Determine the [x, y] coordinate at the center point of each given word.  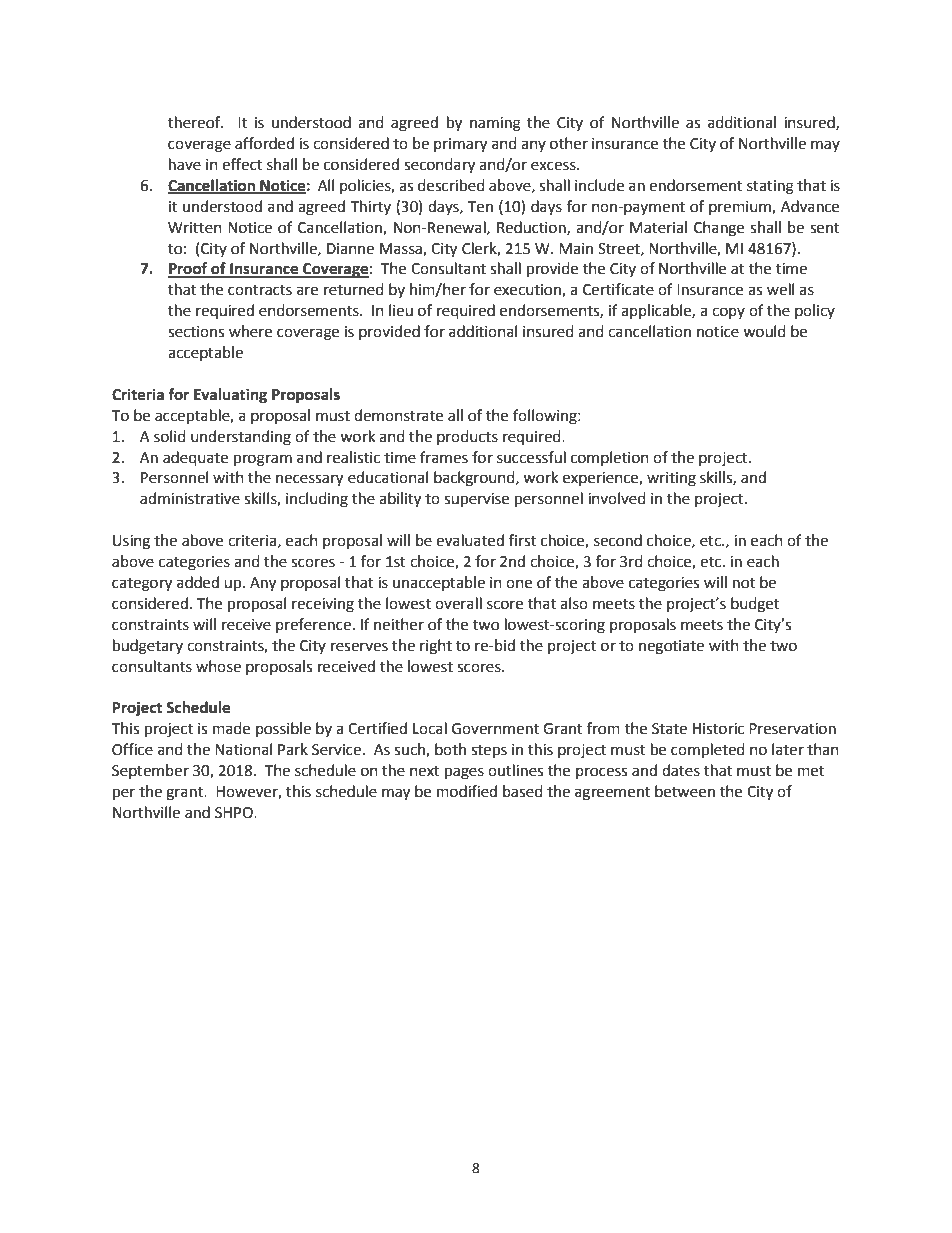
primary [460, 145]
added [198, 582]
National [243, 749]
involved [617, 498]
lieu [401, 310]
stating [770, 187]
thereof [195, 122]
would [764, 331]
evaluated [470, 540]
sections [196, 332]
